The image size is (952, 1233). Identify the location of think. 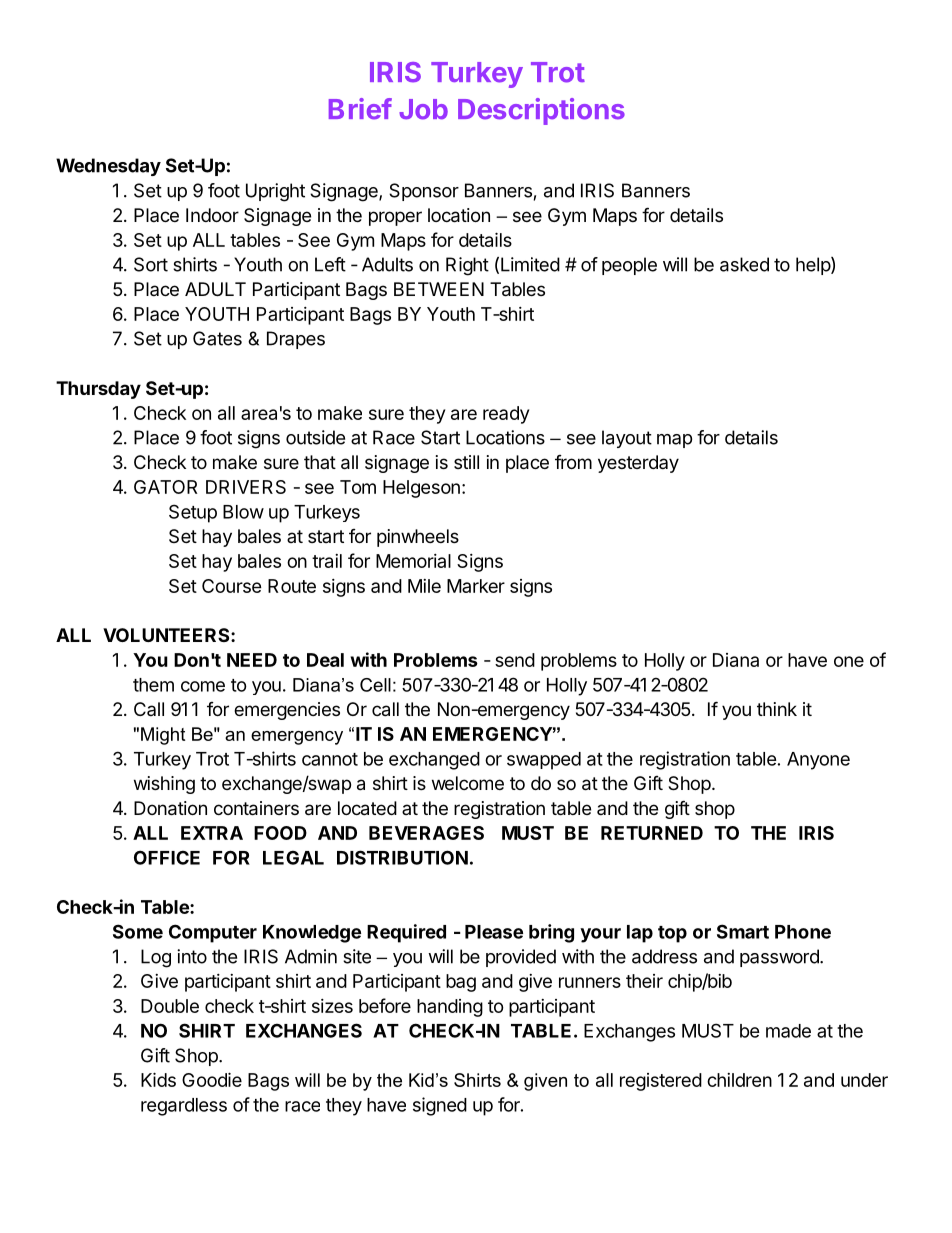
(777, 709).
